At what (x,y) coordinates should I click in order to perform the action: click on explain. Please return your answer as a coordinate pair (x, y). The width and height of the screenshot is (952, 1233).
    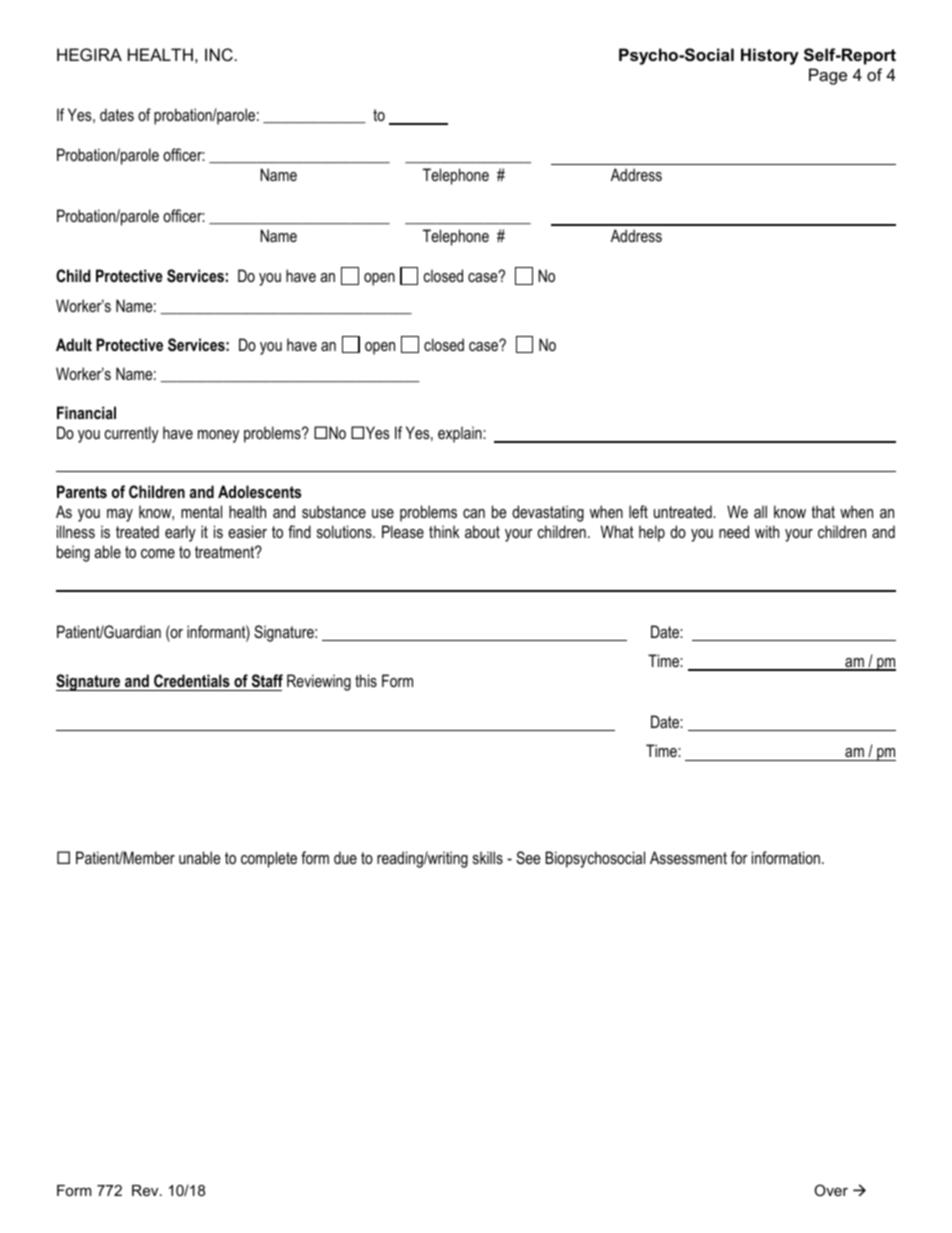
    Looking at the image, I should click on (461, 434).
